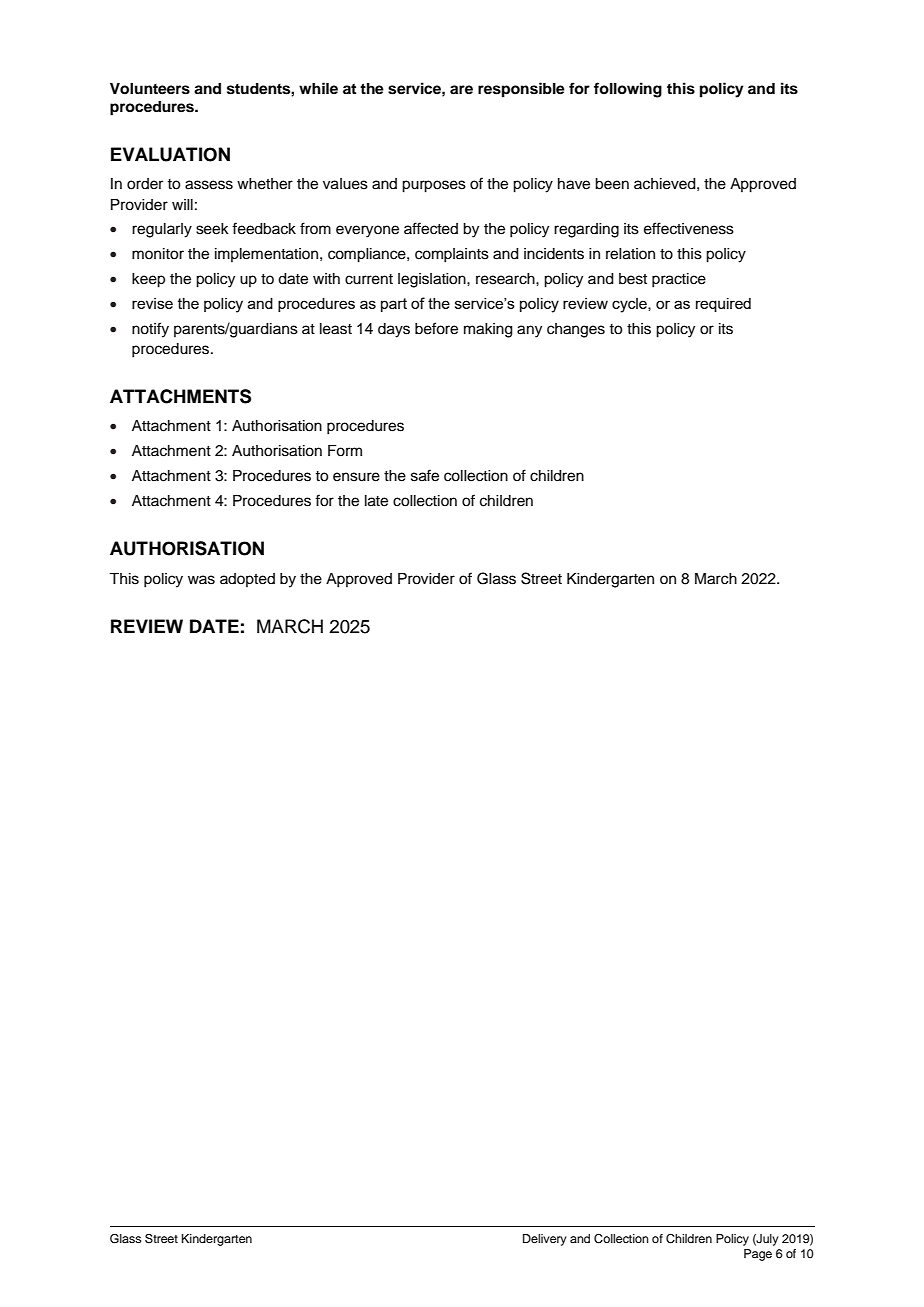 This screenshot has height=1307, width=924. I want to click on purposes, so click(434, 186).
